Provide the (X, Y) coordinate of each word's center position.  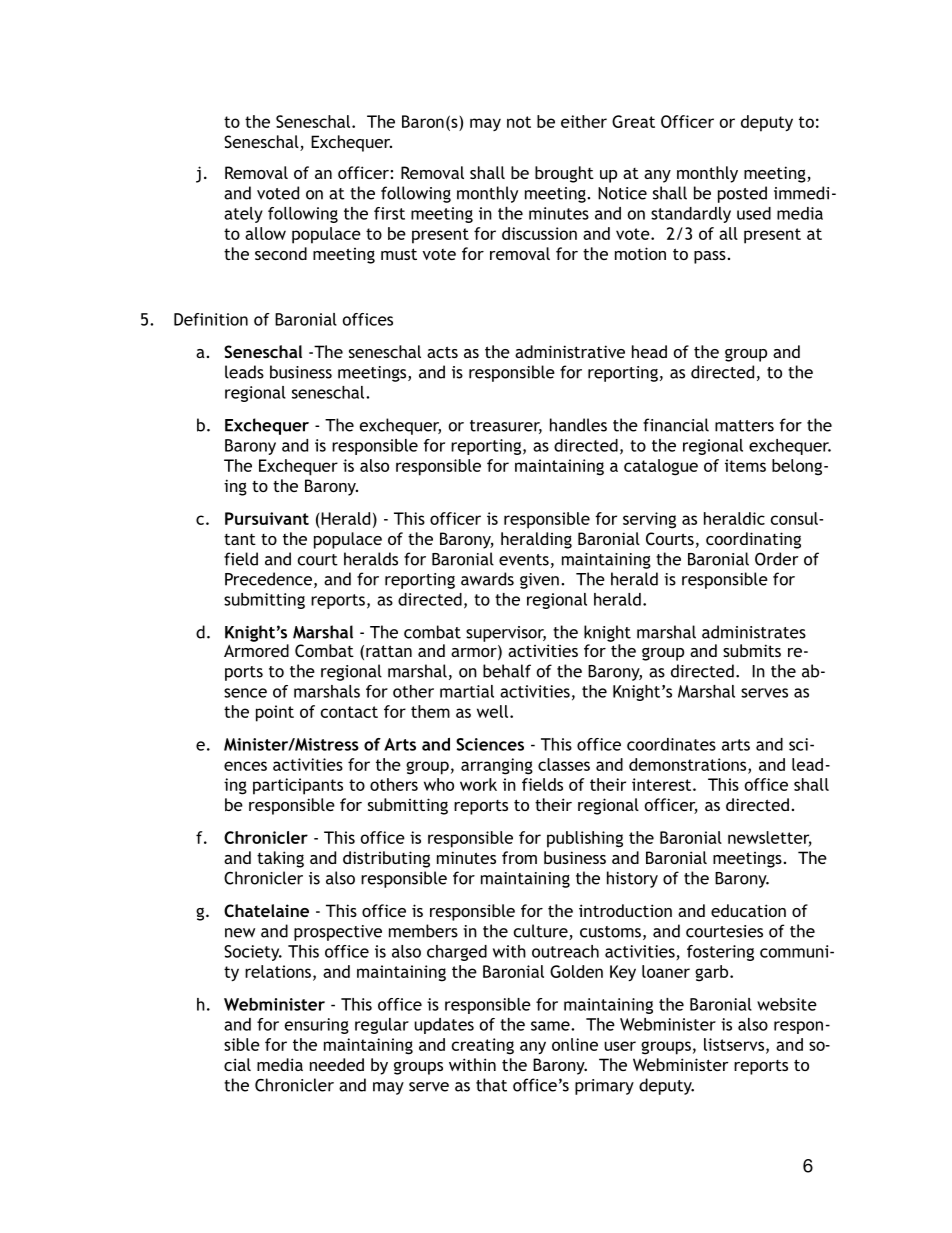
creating (483, 1046)
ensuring (317, 1026)
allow (265, 233)
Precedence (268, 579)
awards (487, 579)
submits (752, 650)
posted (742, 194)
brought (564, 174)
